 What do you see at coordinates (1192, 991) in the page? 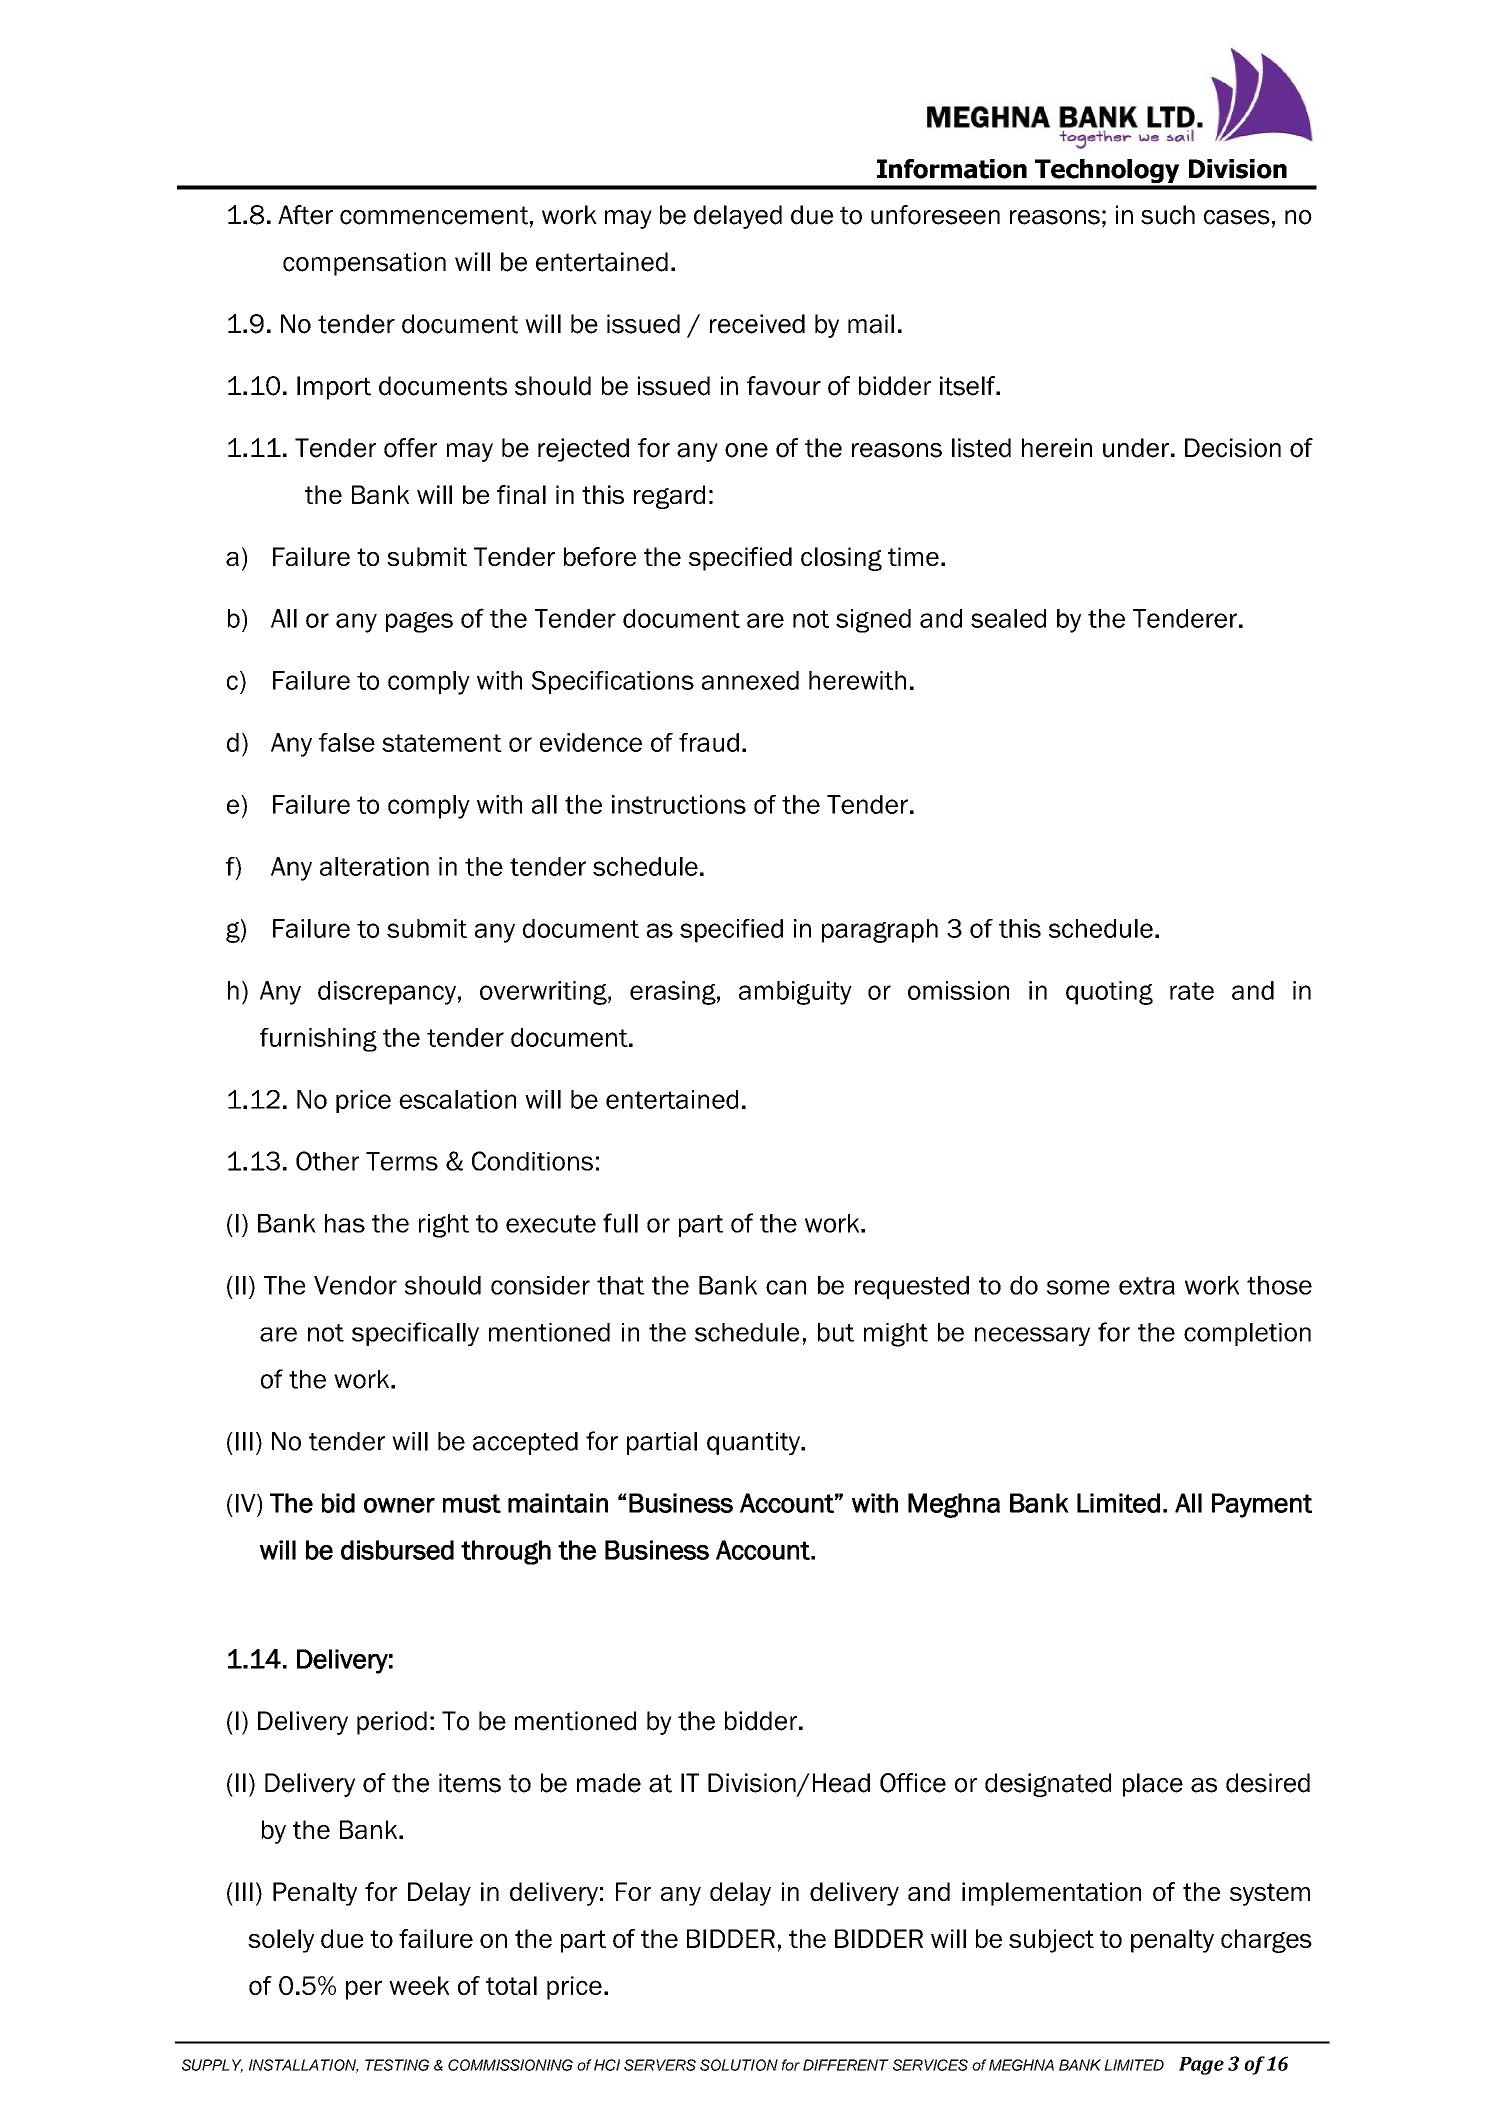
I see `rate` at bounding box center [1192, 991].
